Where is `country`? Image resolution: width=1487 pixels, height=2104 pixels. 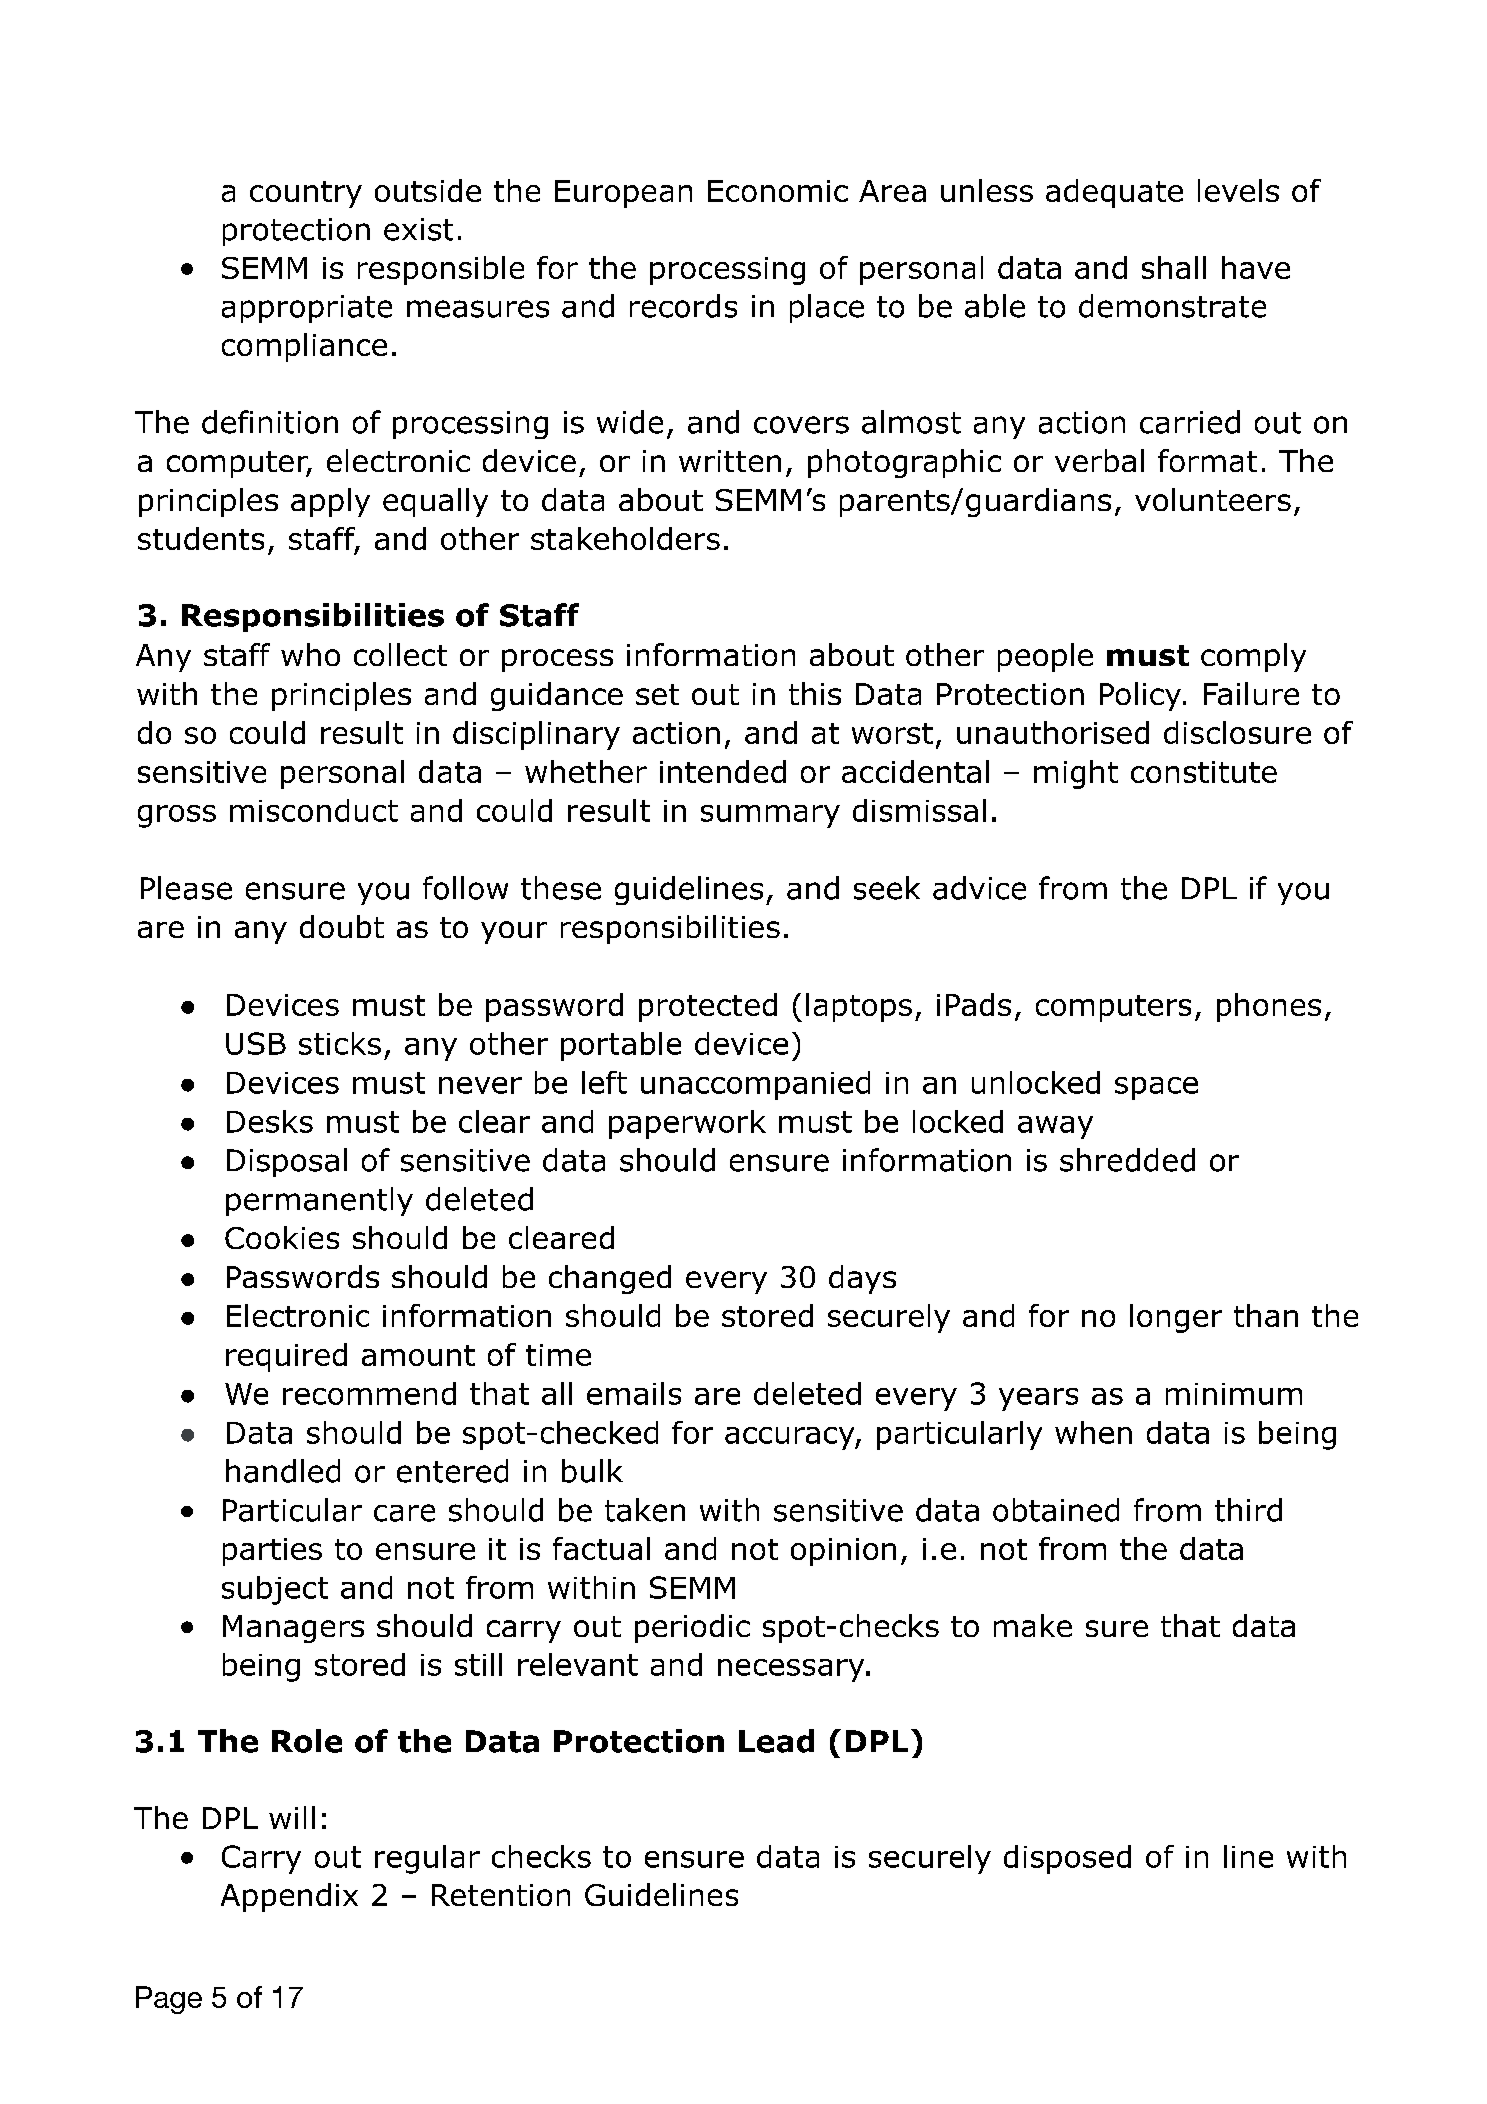 country is located at coordinates (306, 194).
